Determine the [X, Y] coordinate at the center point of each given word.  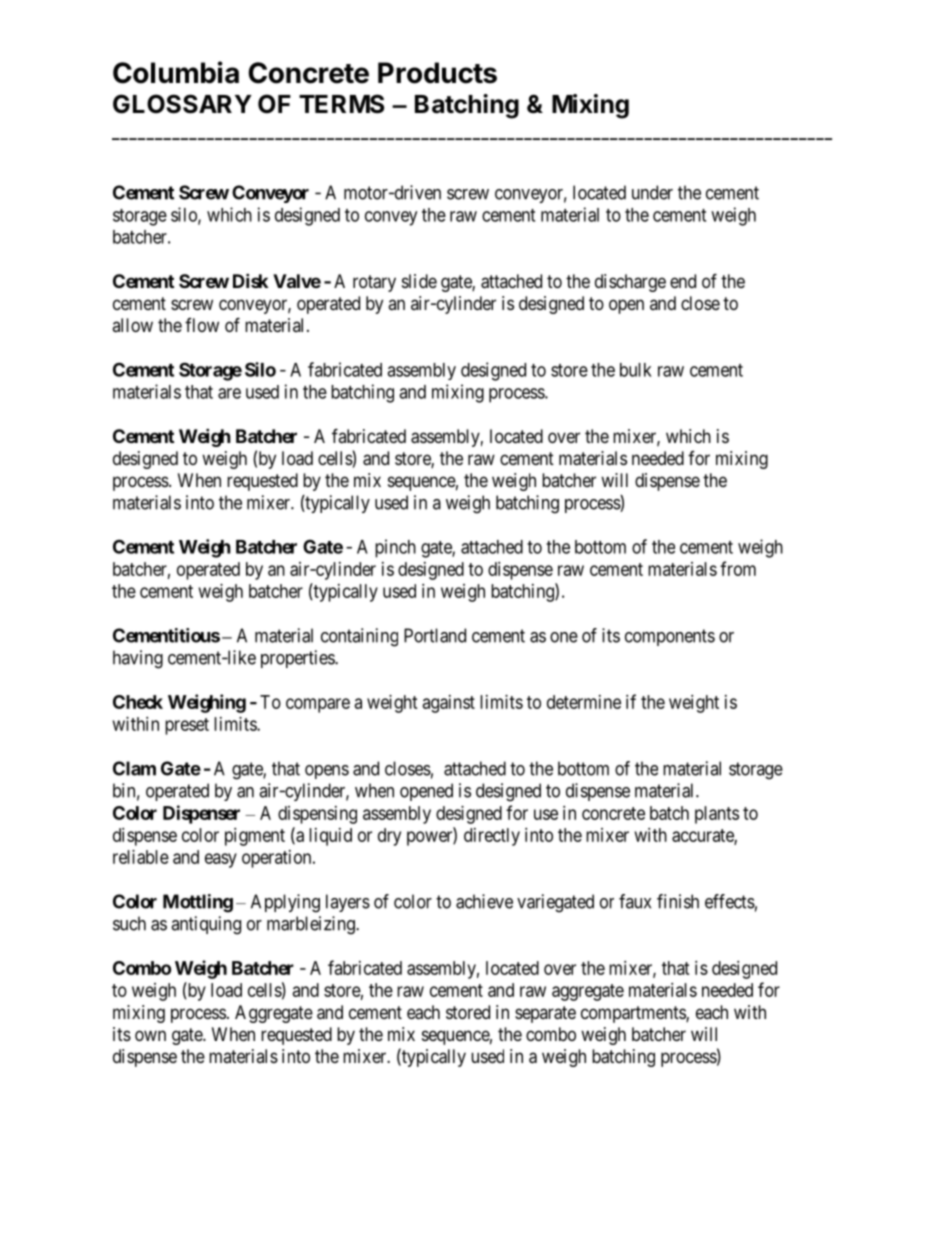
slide [419, 281]
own [150, 1035]
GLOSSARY [182, 104]
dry [389, 837]
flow [202, 325]
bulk [636, 370]
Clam [134, 768]
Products [437, 73]
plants [717, 815]
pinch [395, 548]
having [138, 659]
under [652, 192]
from [738, 568]
